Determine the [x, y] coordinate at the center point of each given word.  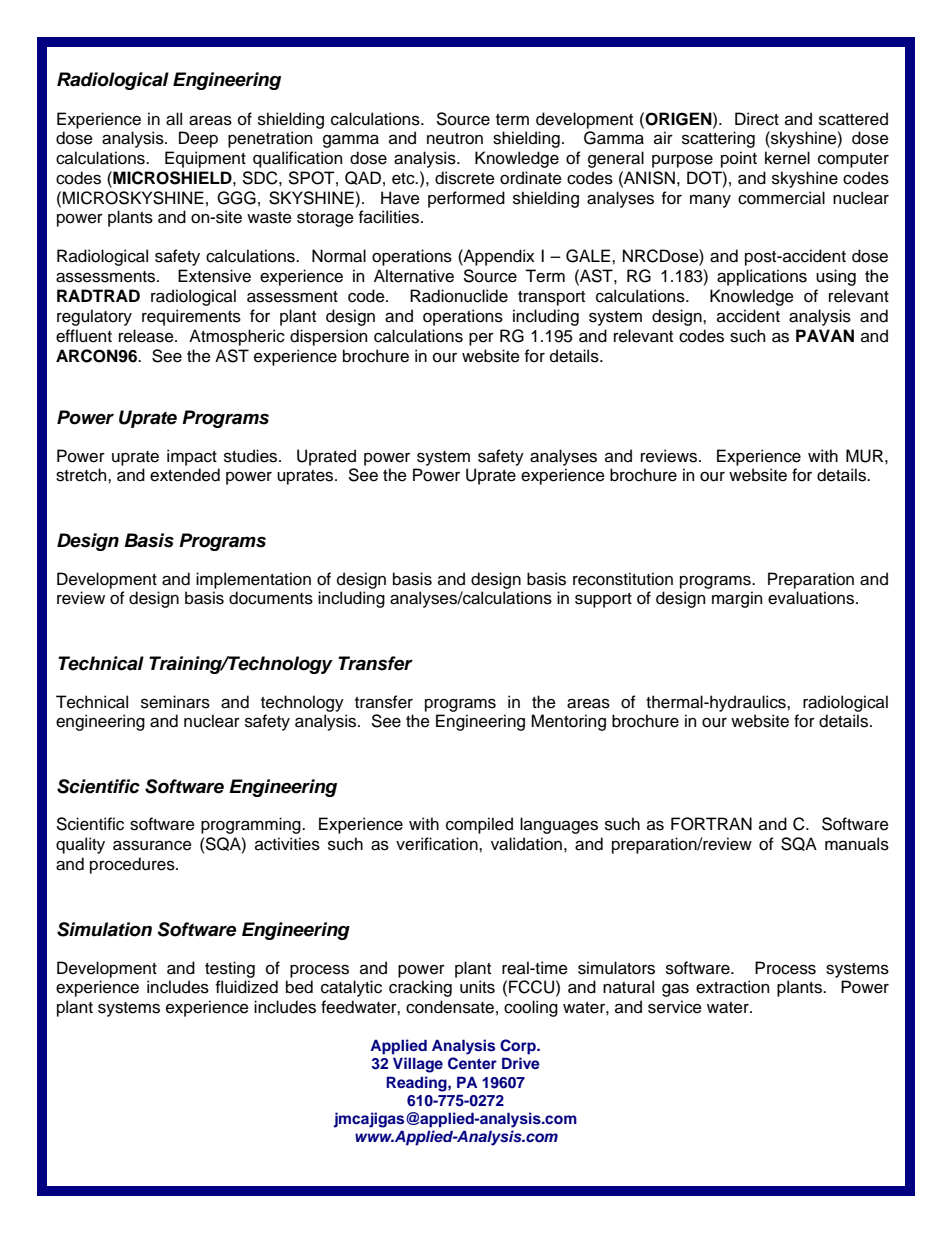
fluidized [247, 987]
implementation [253, 580]
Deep [198, 139]
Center [472, 1063]
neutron [455, 139]
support [603, 600]
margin [737, 599]
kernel [787, 158]
